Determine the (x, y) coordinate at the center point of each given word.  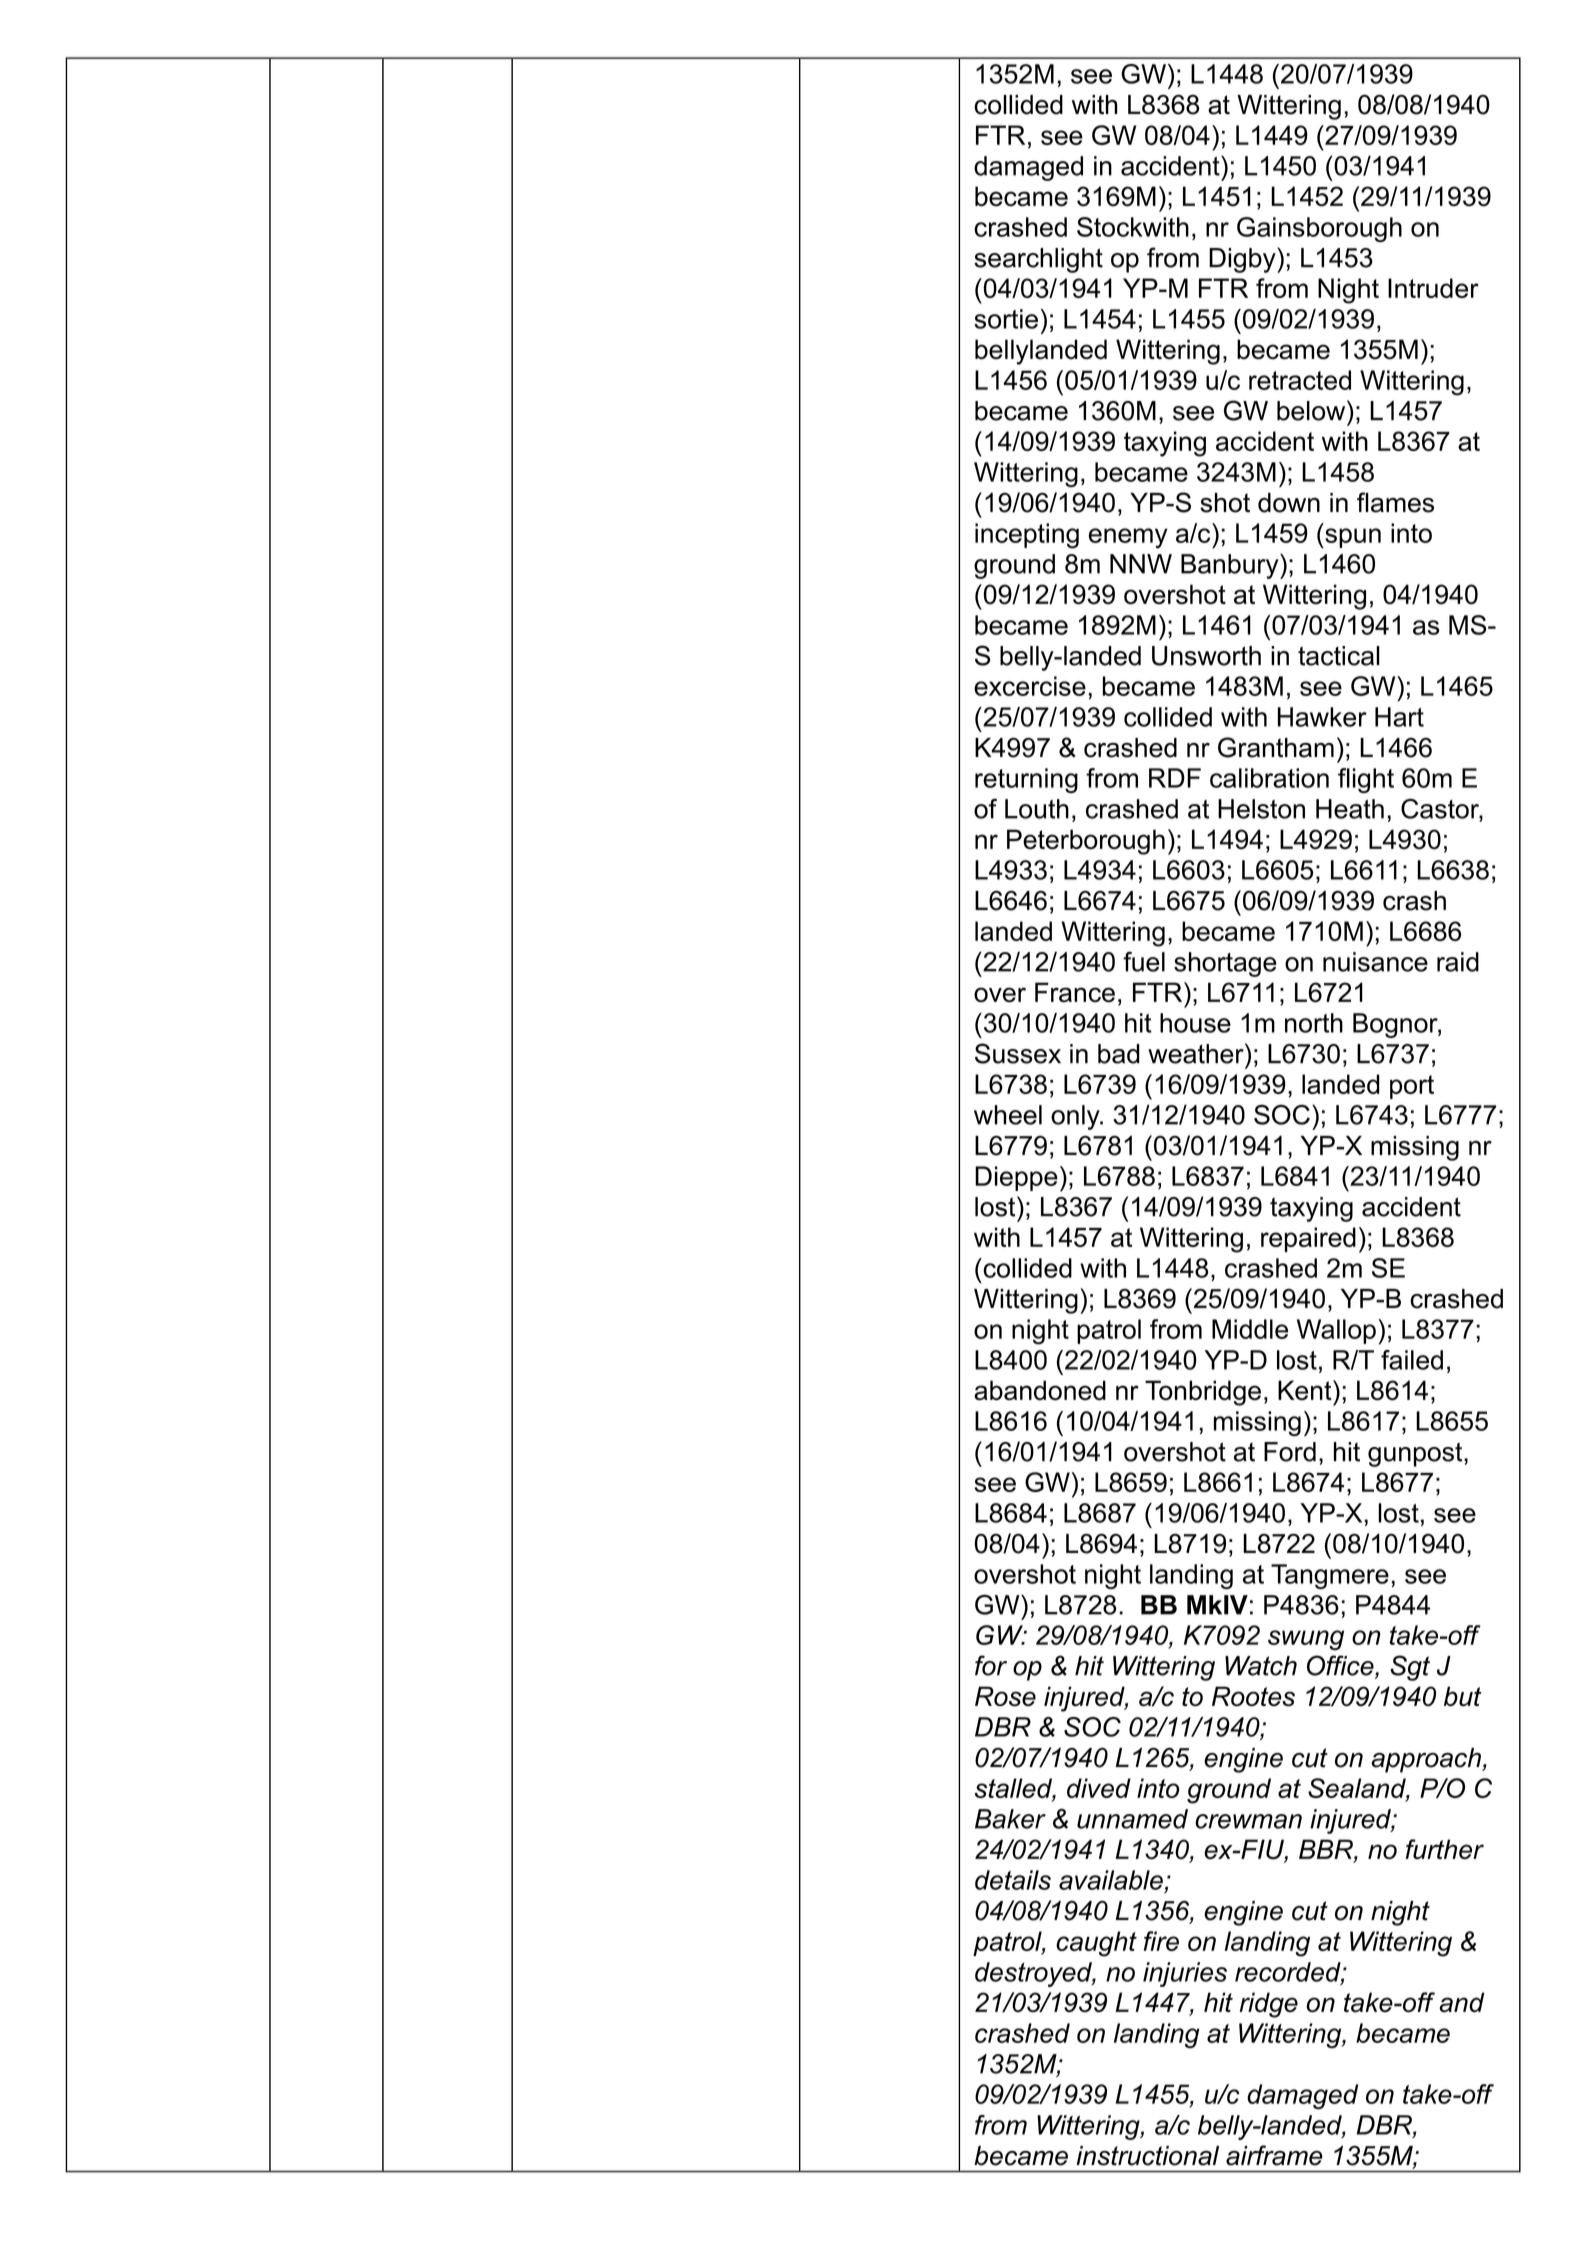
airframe (1274, 2155)
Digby (1243, 260)
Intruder (1433, 288)
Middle (1250, 1329)
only (1076, 1117)
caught (1096, 1944)
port (1412, 1087)
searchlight (1038, 260)
